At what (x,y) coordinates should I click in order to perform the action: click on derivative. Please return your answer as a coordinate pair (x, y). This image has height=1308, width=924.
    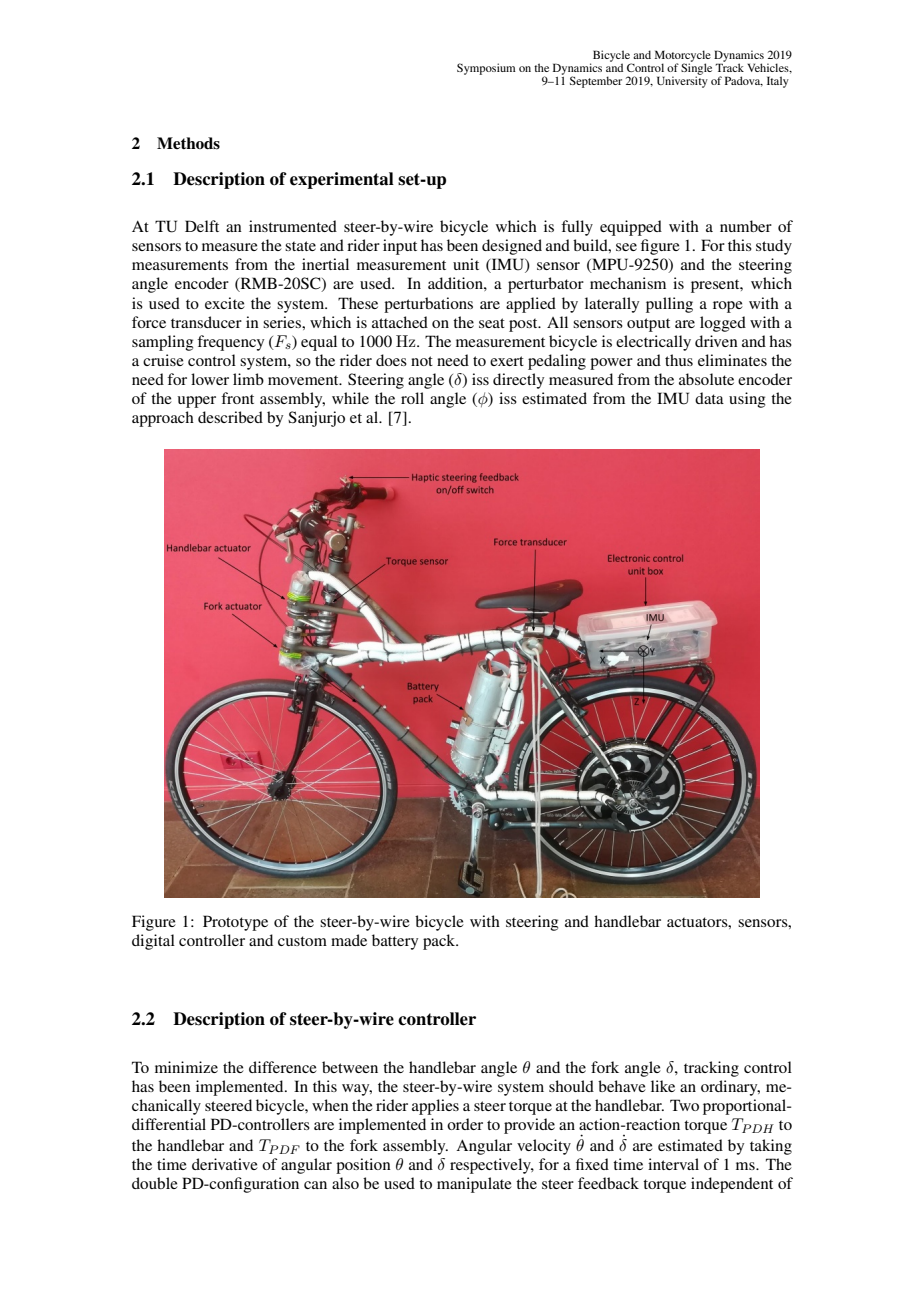
    Looking at the image, I should click on (225, 1164).
